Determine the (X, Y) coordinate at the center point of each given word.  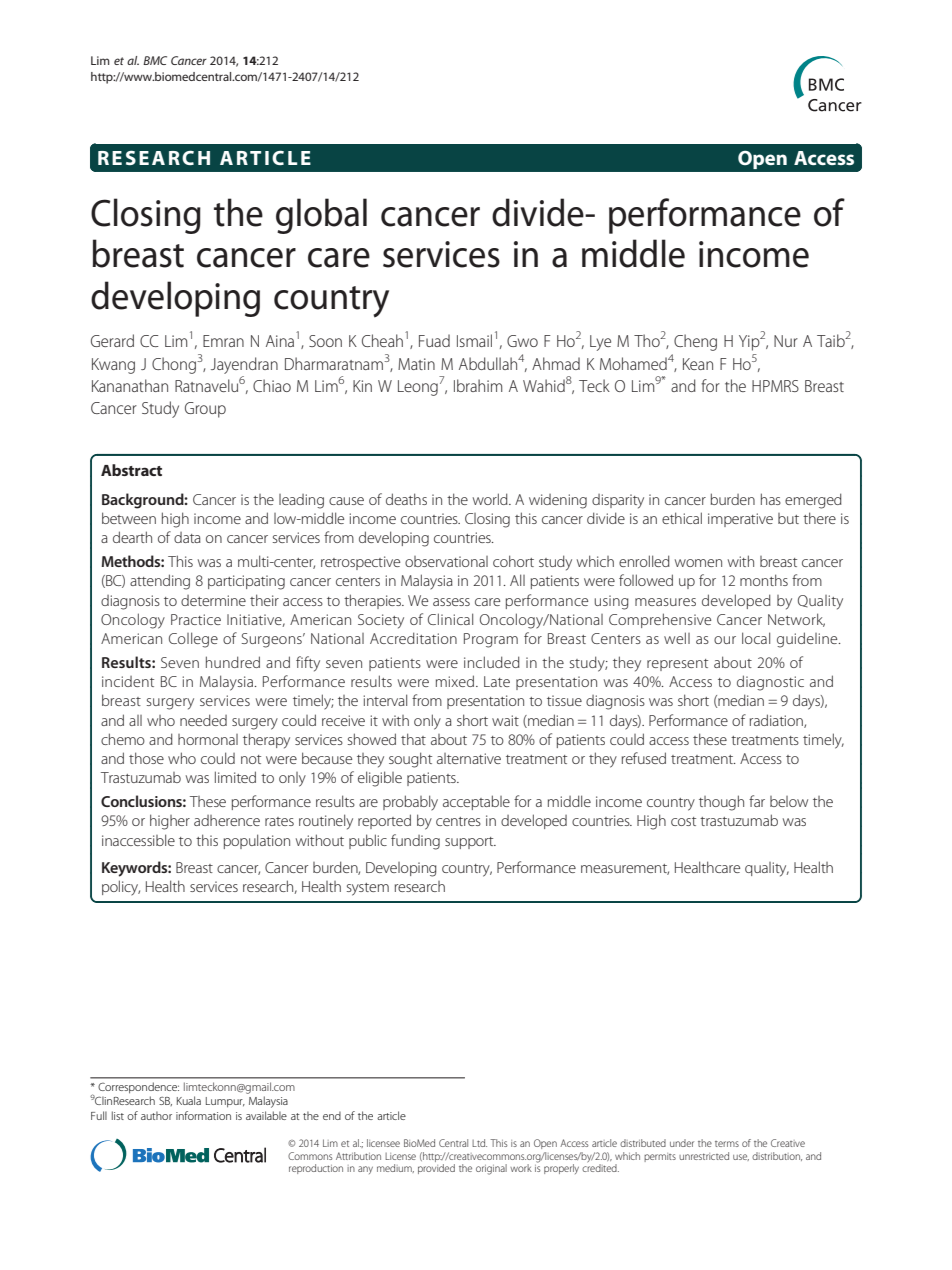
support (470, 843)
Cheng (695, 342)
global (321, 216)
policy (121, 888)
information (203, 1115)
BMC (155, 60)
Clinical (450, 619)
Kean (698, 364)
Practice (196, 619)
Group (205, 410)
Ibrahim (478, 385)
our (725, 640)
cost (683, 821)
